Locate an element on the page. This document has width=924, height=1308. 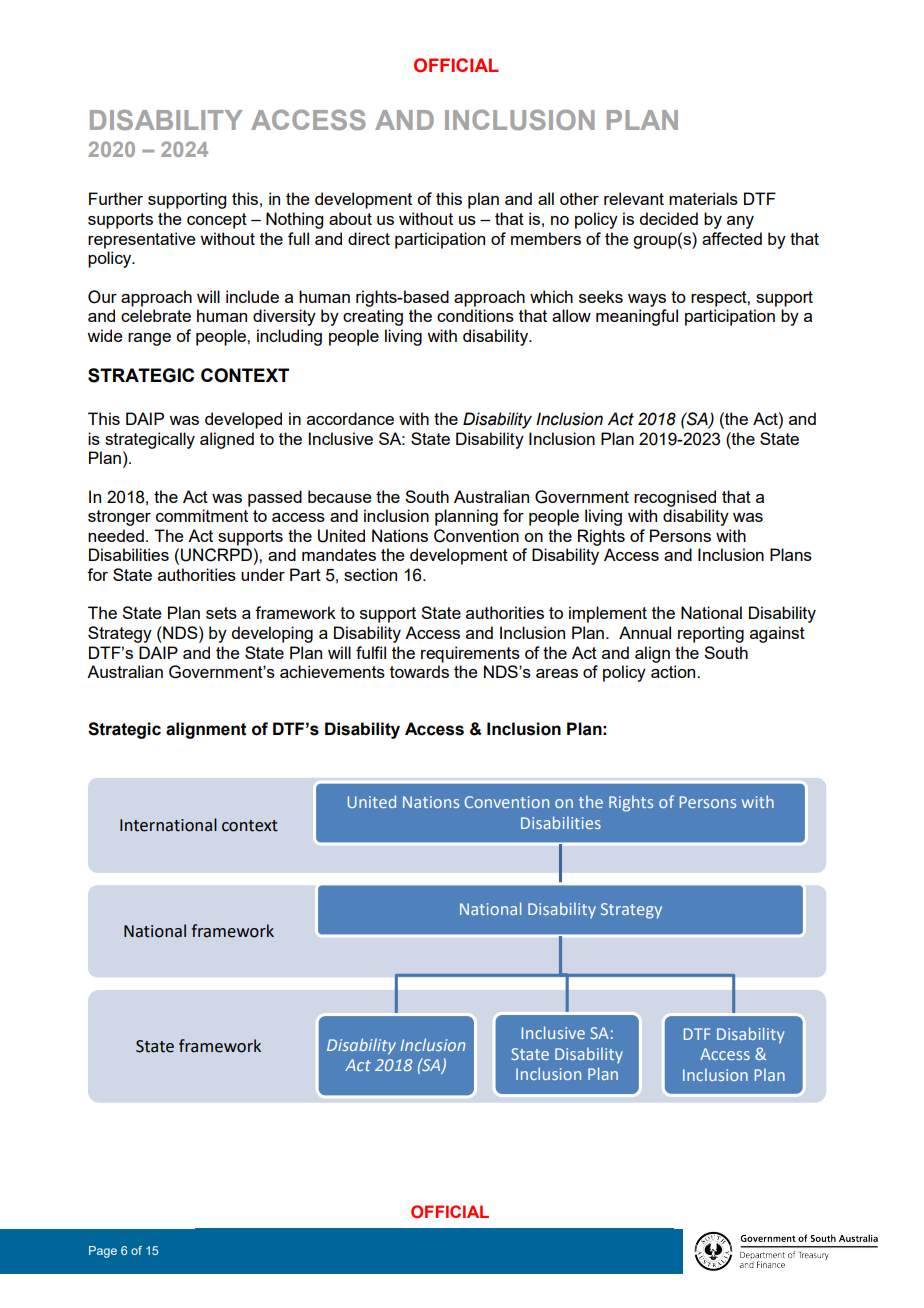
recognised is located at coordinates (675, 498).
